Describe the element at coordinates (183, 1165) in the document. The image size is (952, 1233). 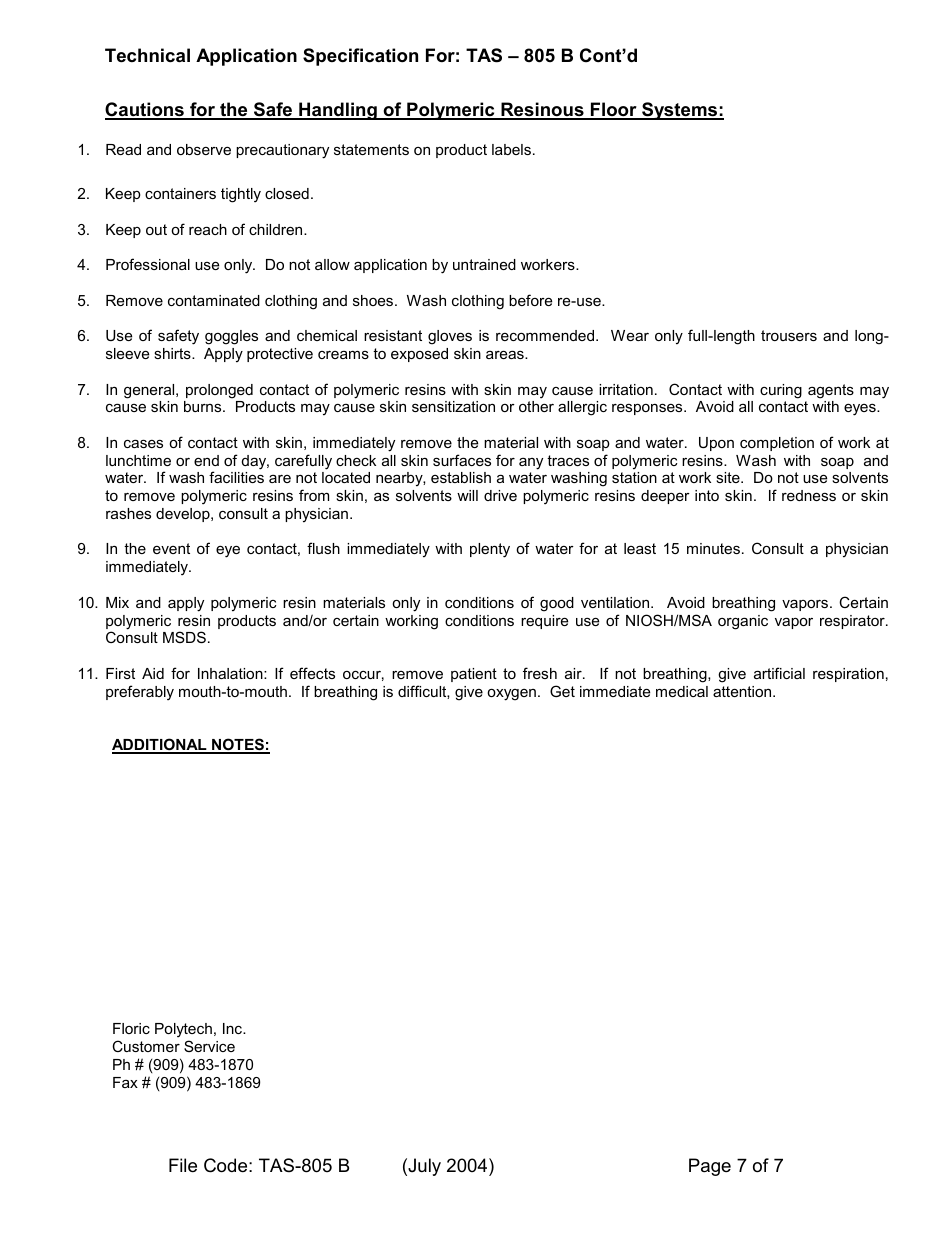
I see `File` at that location.
